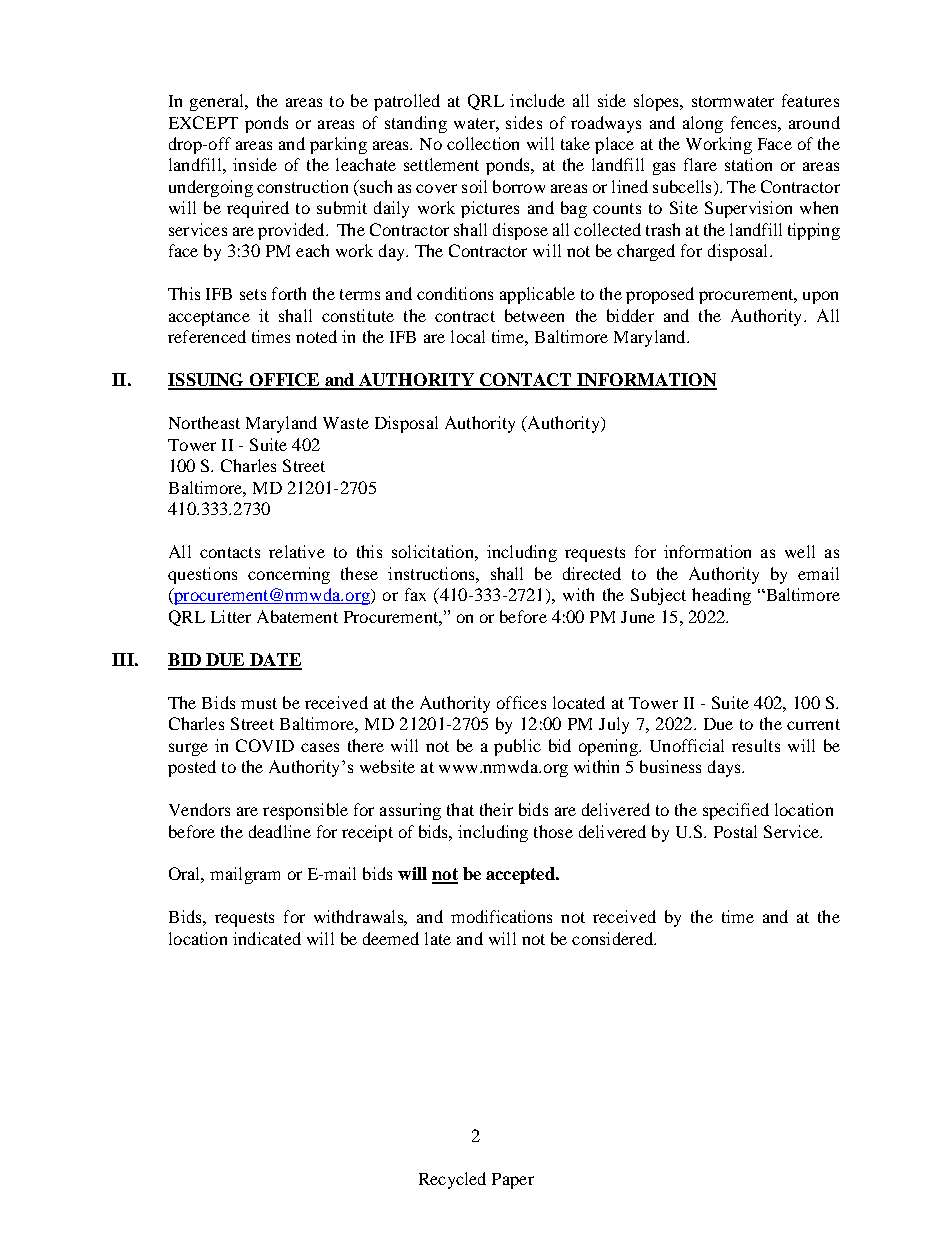 This screenshot has height=1233, width=952. What do you see at coordinates (579, 702) in the screenshot?
I see `located` at bounding box center [579, 702].
